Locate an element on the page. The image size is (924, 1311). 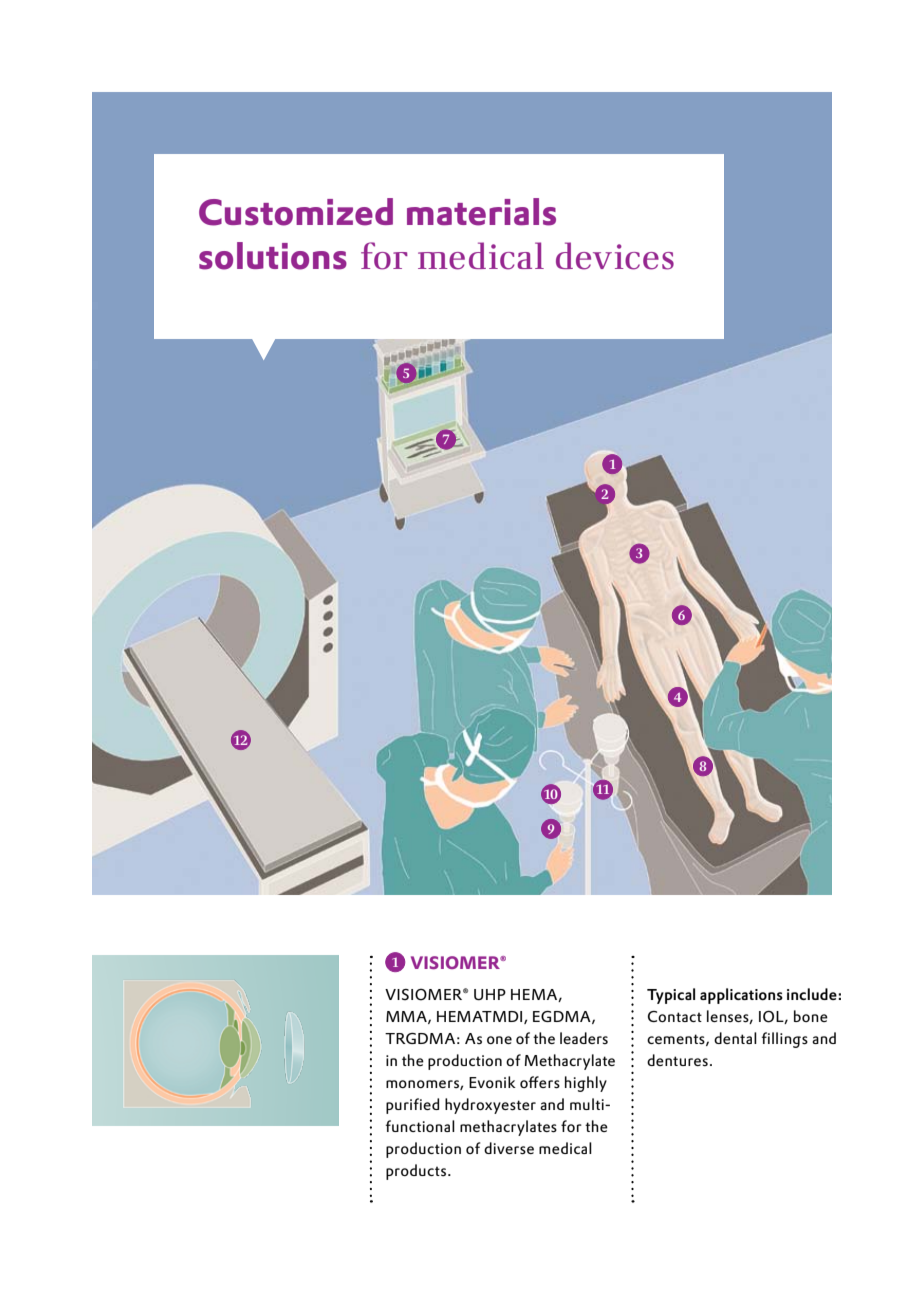
highly is located at coordinates (586, 1084).
